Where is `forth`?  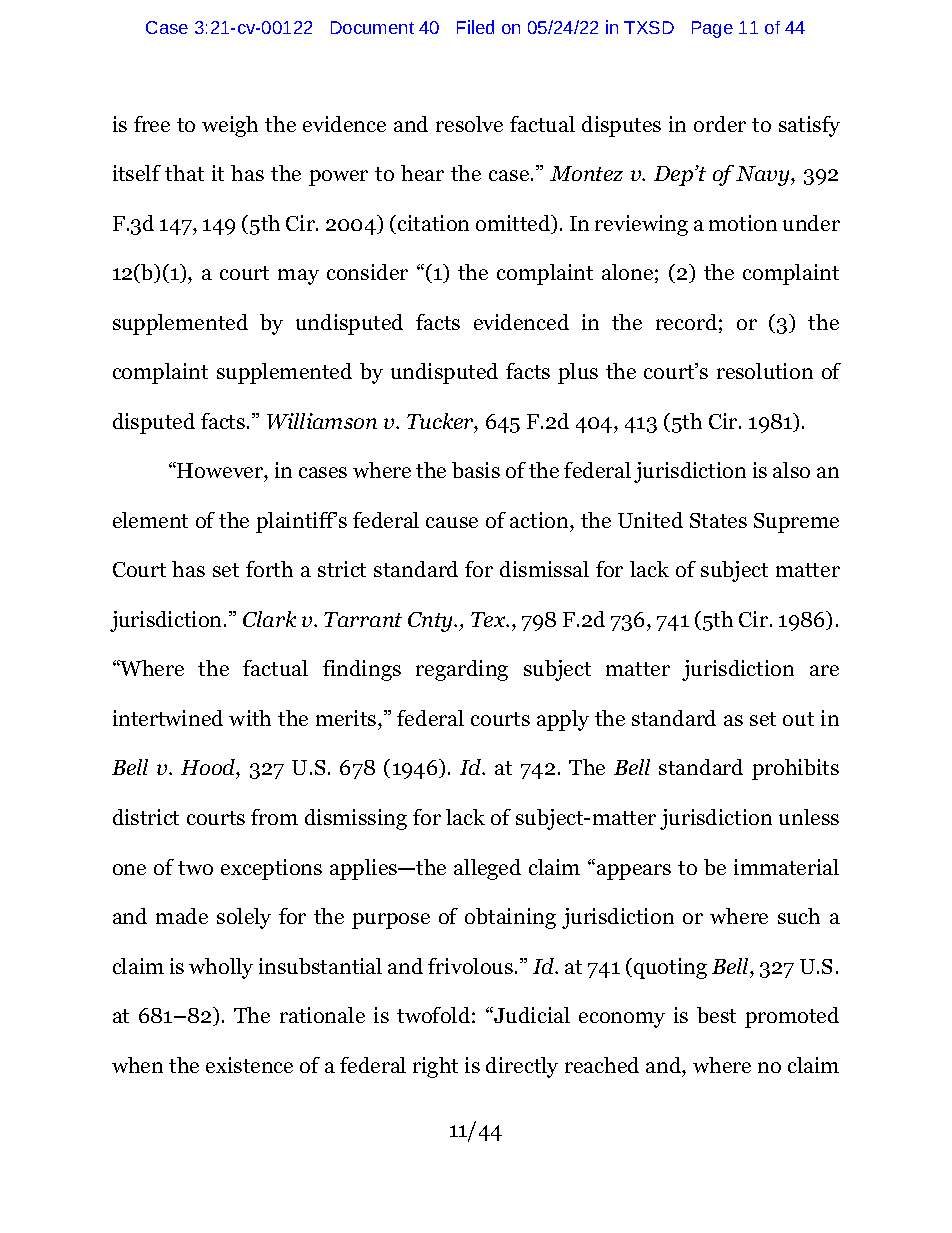
forth is located at coordinates (269, 569).
